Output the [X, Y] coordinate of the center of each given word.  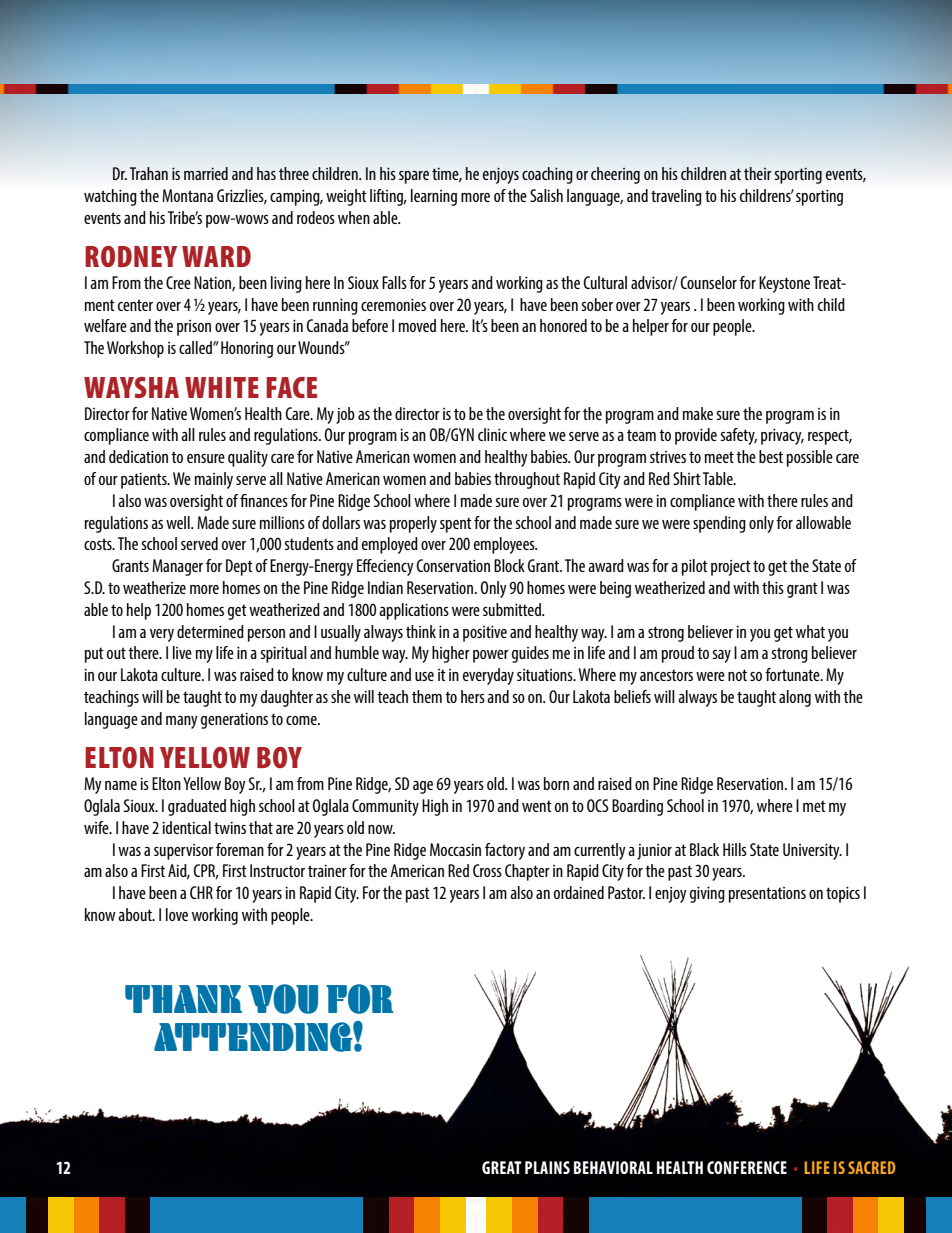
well [179, 522]
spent [456, 525]
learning [434, 197]
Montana [187, 195]
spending [719, 524]
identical [186, 827]
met [814, 806]
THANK [183, 999]
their [758, 173]
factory [505, 851]
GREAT [502, 1167]
